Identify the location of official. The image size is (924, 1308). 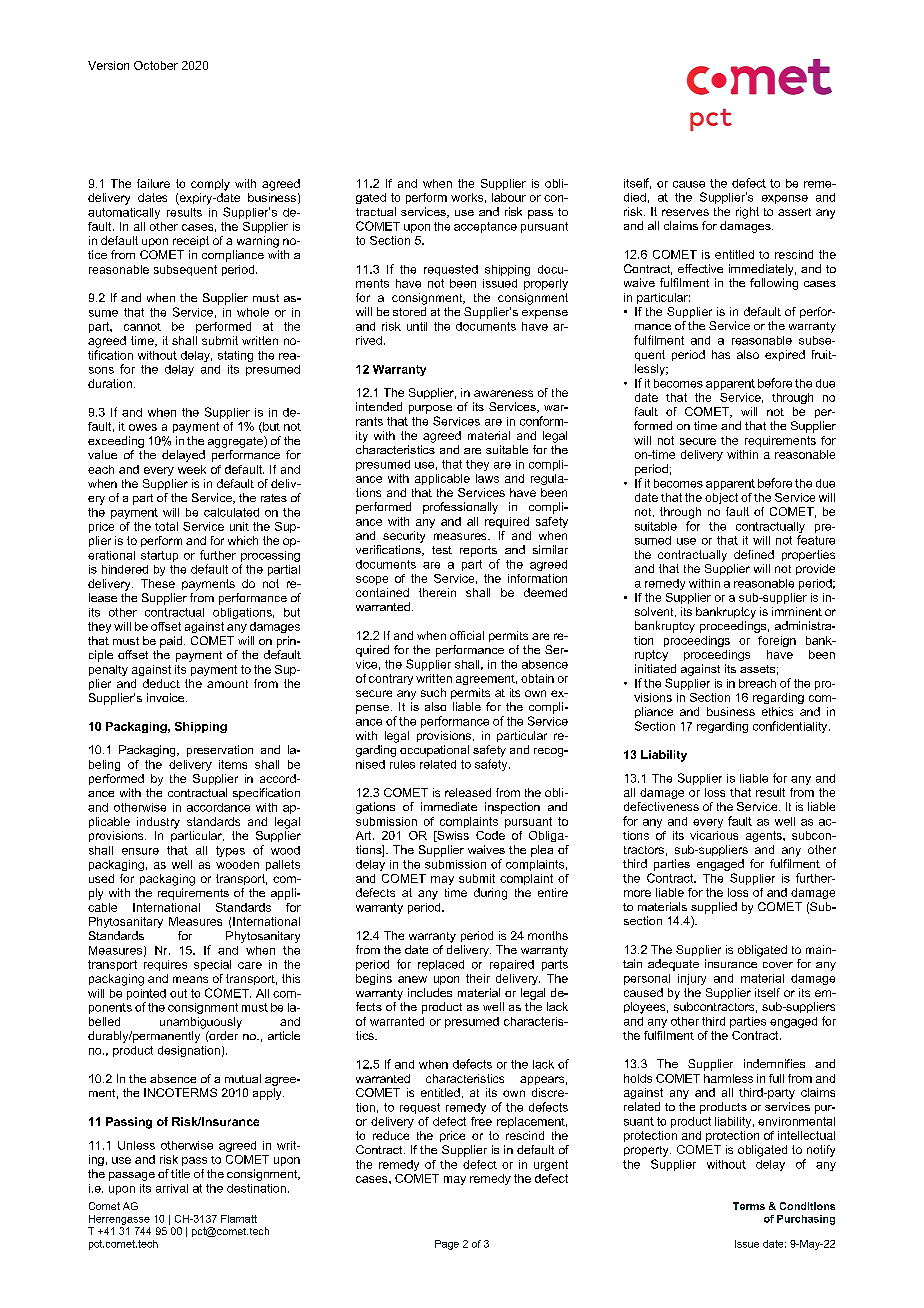
(467, 635).
